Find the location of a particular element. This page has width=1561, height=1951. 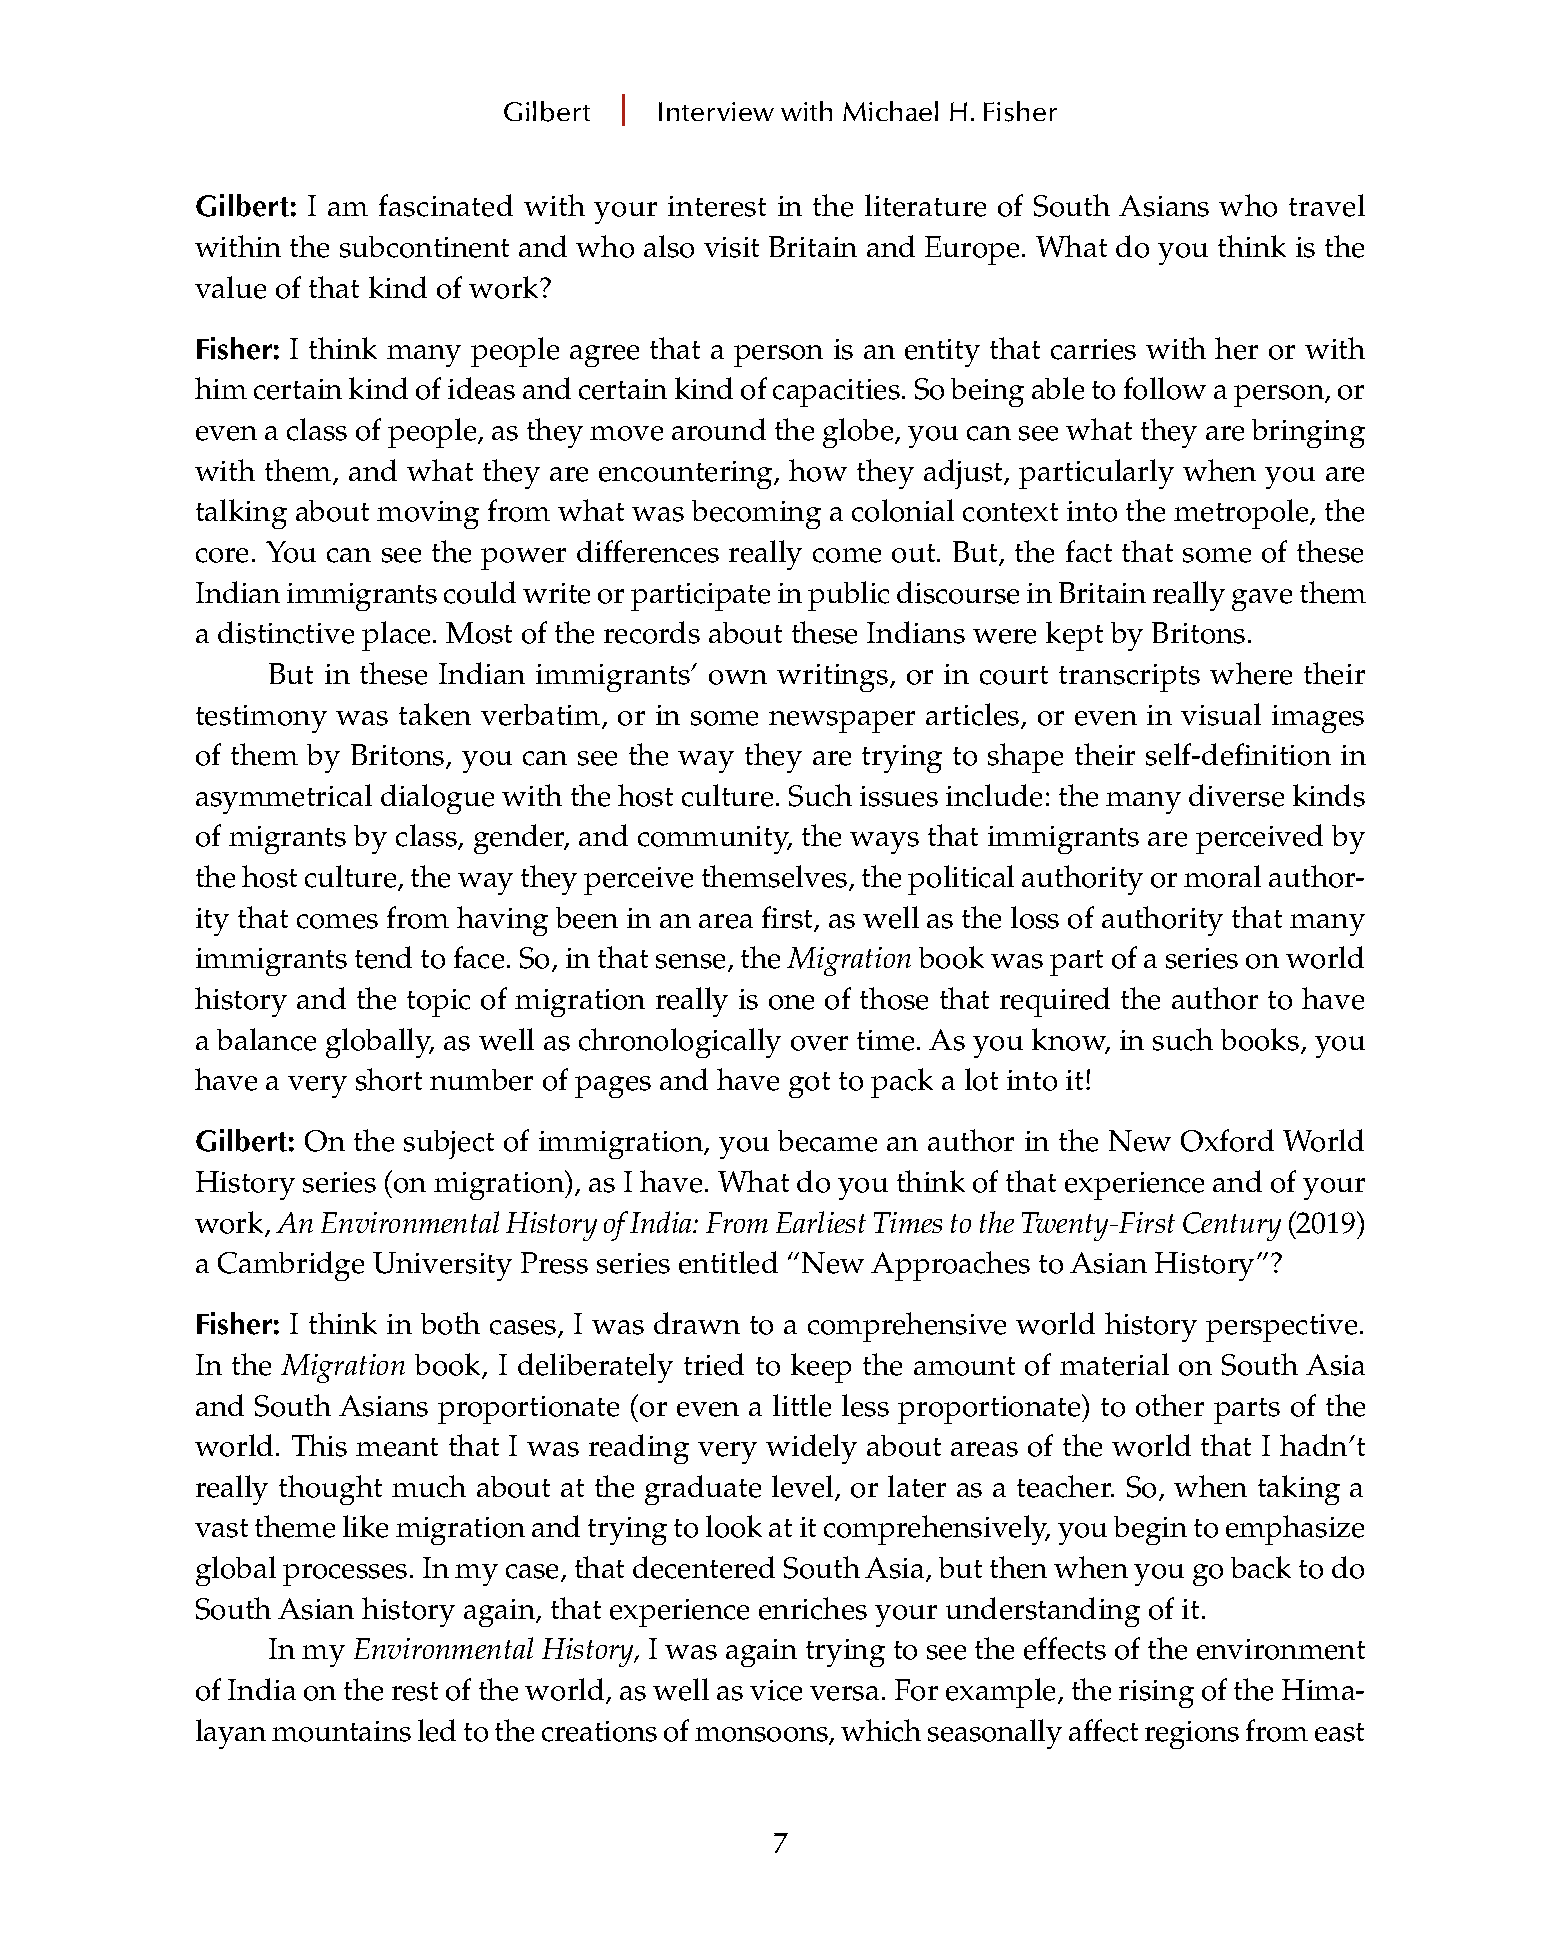

fascinated is located at coordinates (446, 205).
